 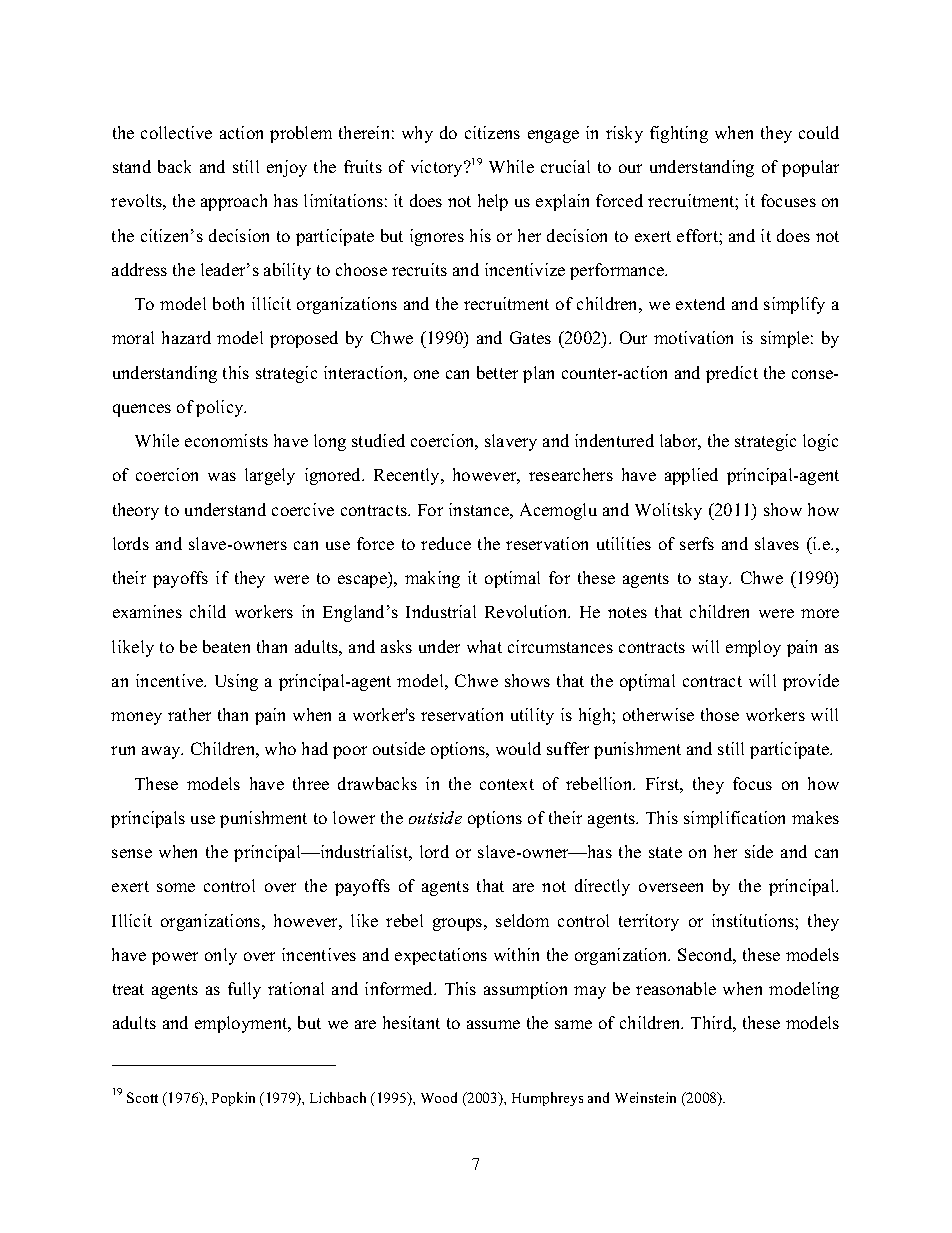 I want to click on beaten, so click(x=226, y=646).
